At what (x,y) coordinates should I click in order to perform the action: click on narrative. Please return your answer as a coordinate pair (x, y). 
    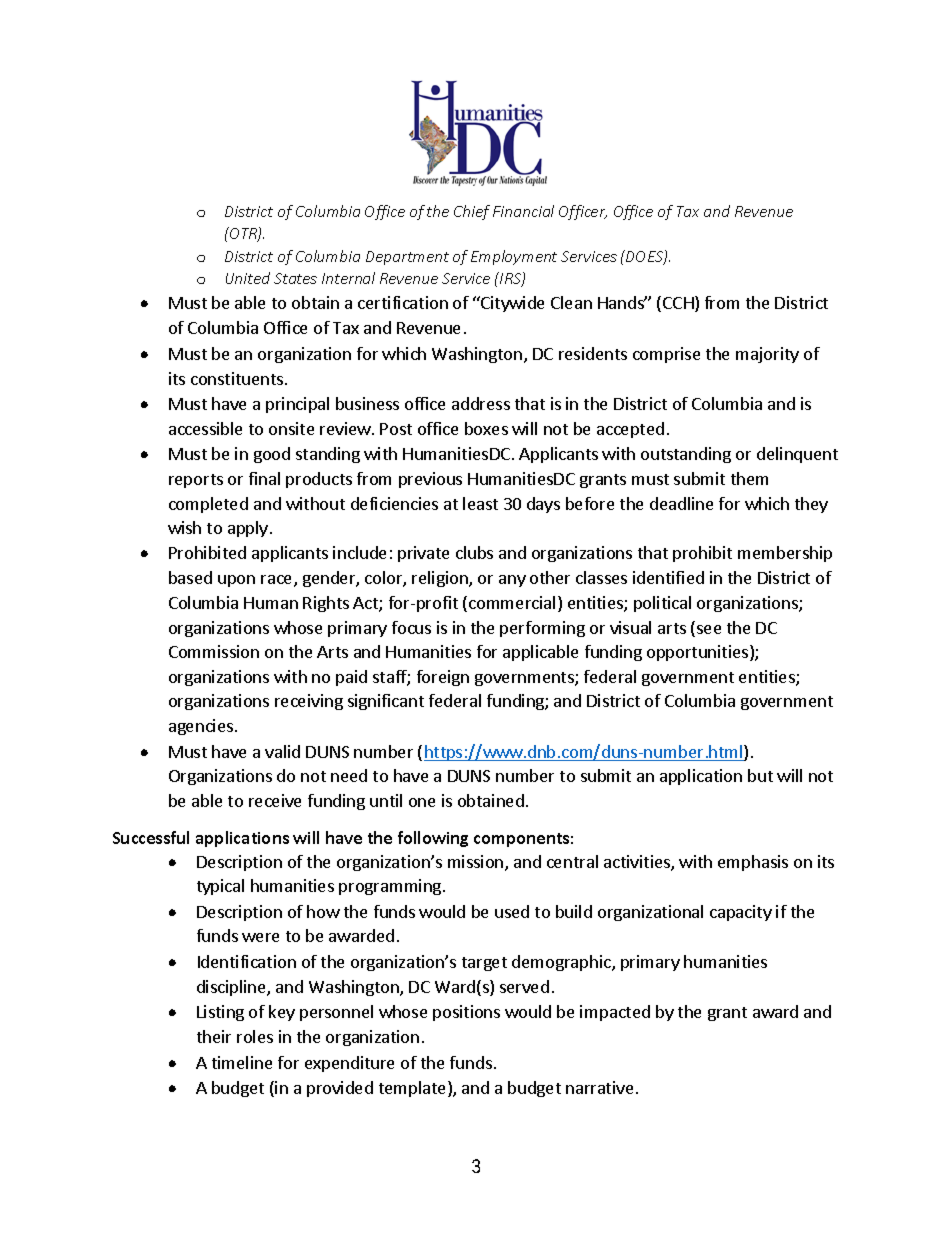
    Looking at the image, I should click on (599, 1087).
